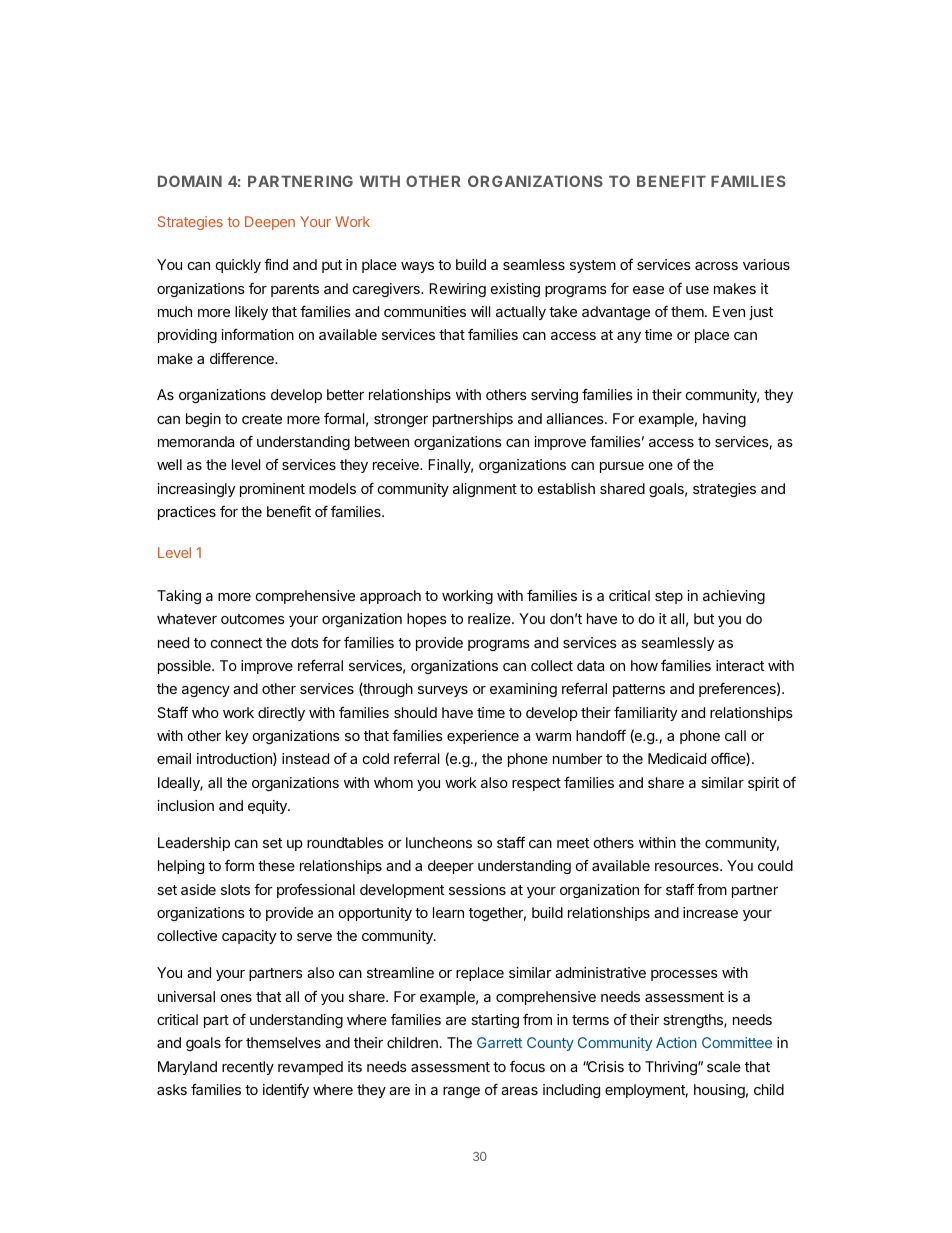 This page has width=952, height=1233. I want to click on scale, so click(724, 1066).
